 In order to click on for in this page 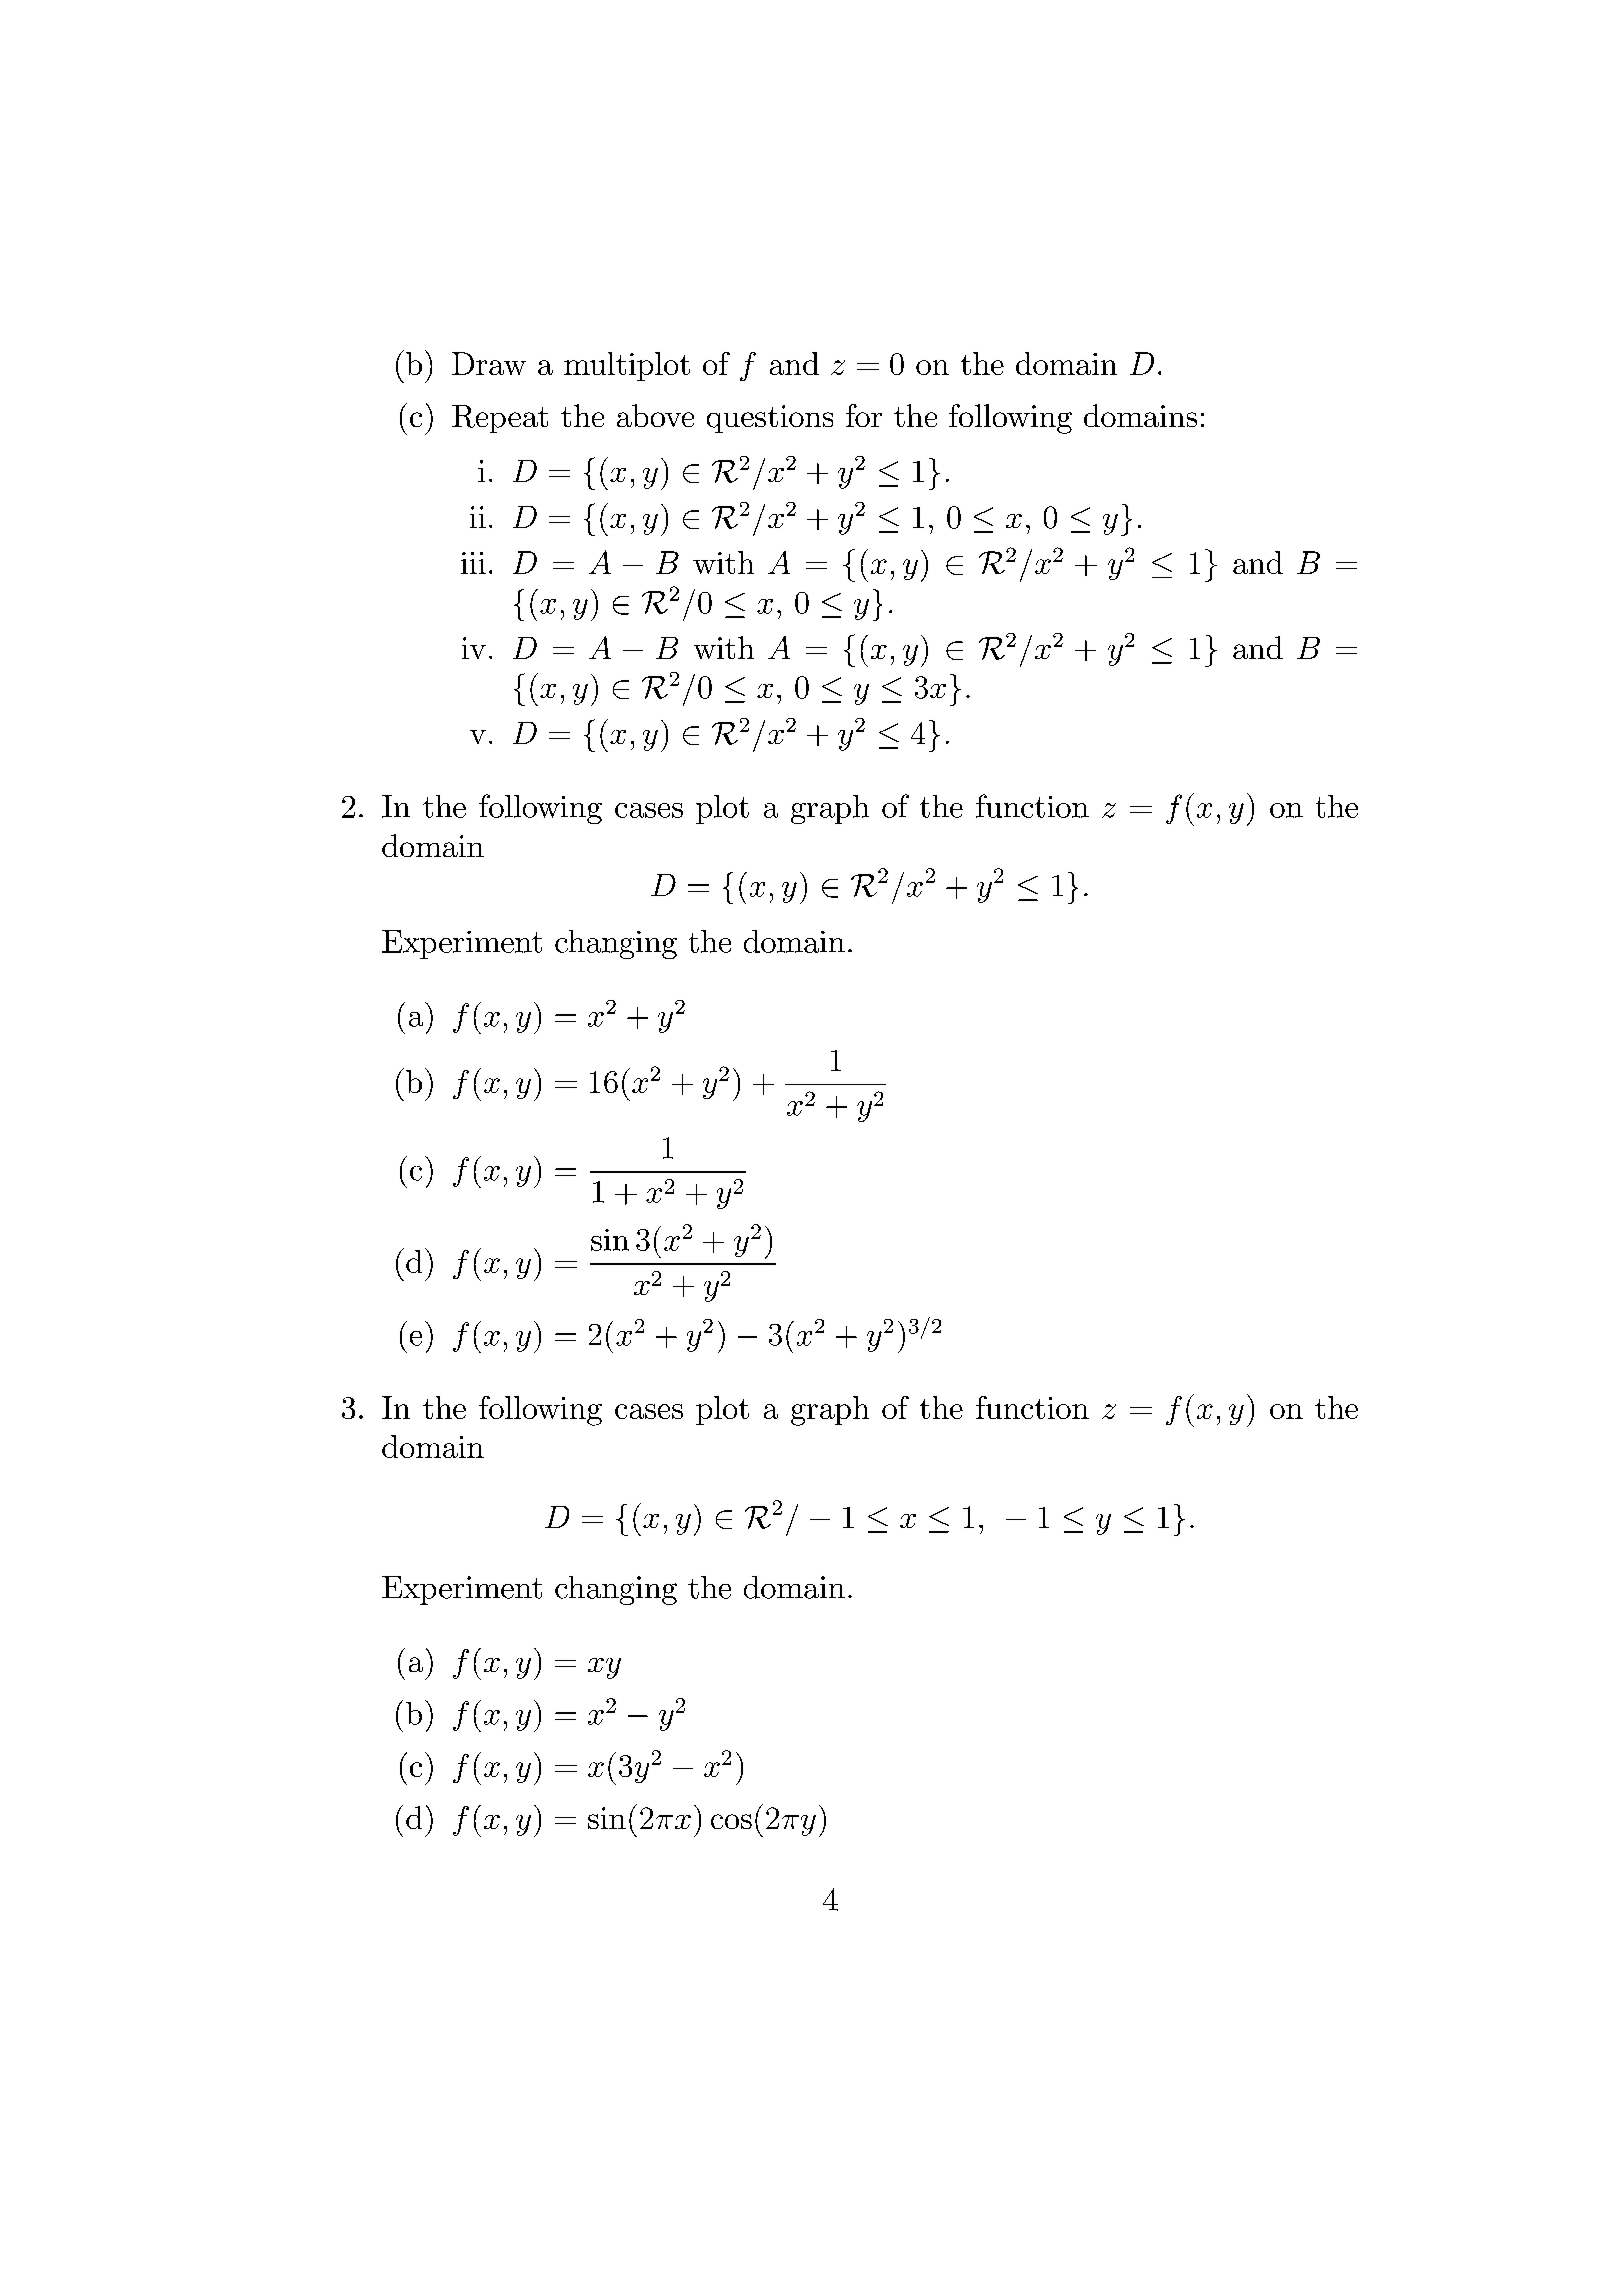, I will do `click(864, 415)`.
